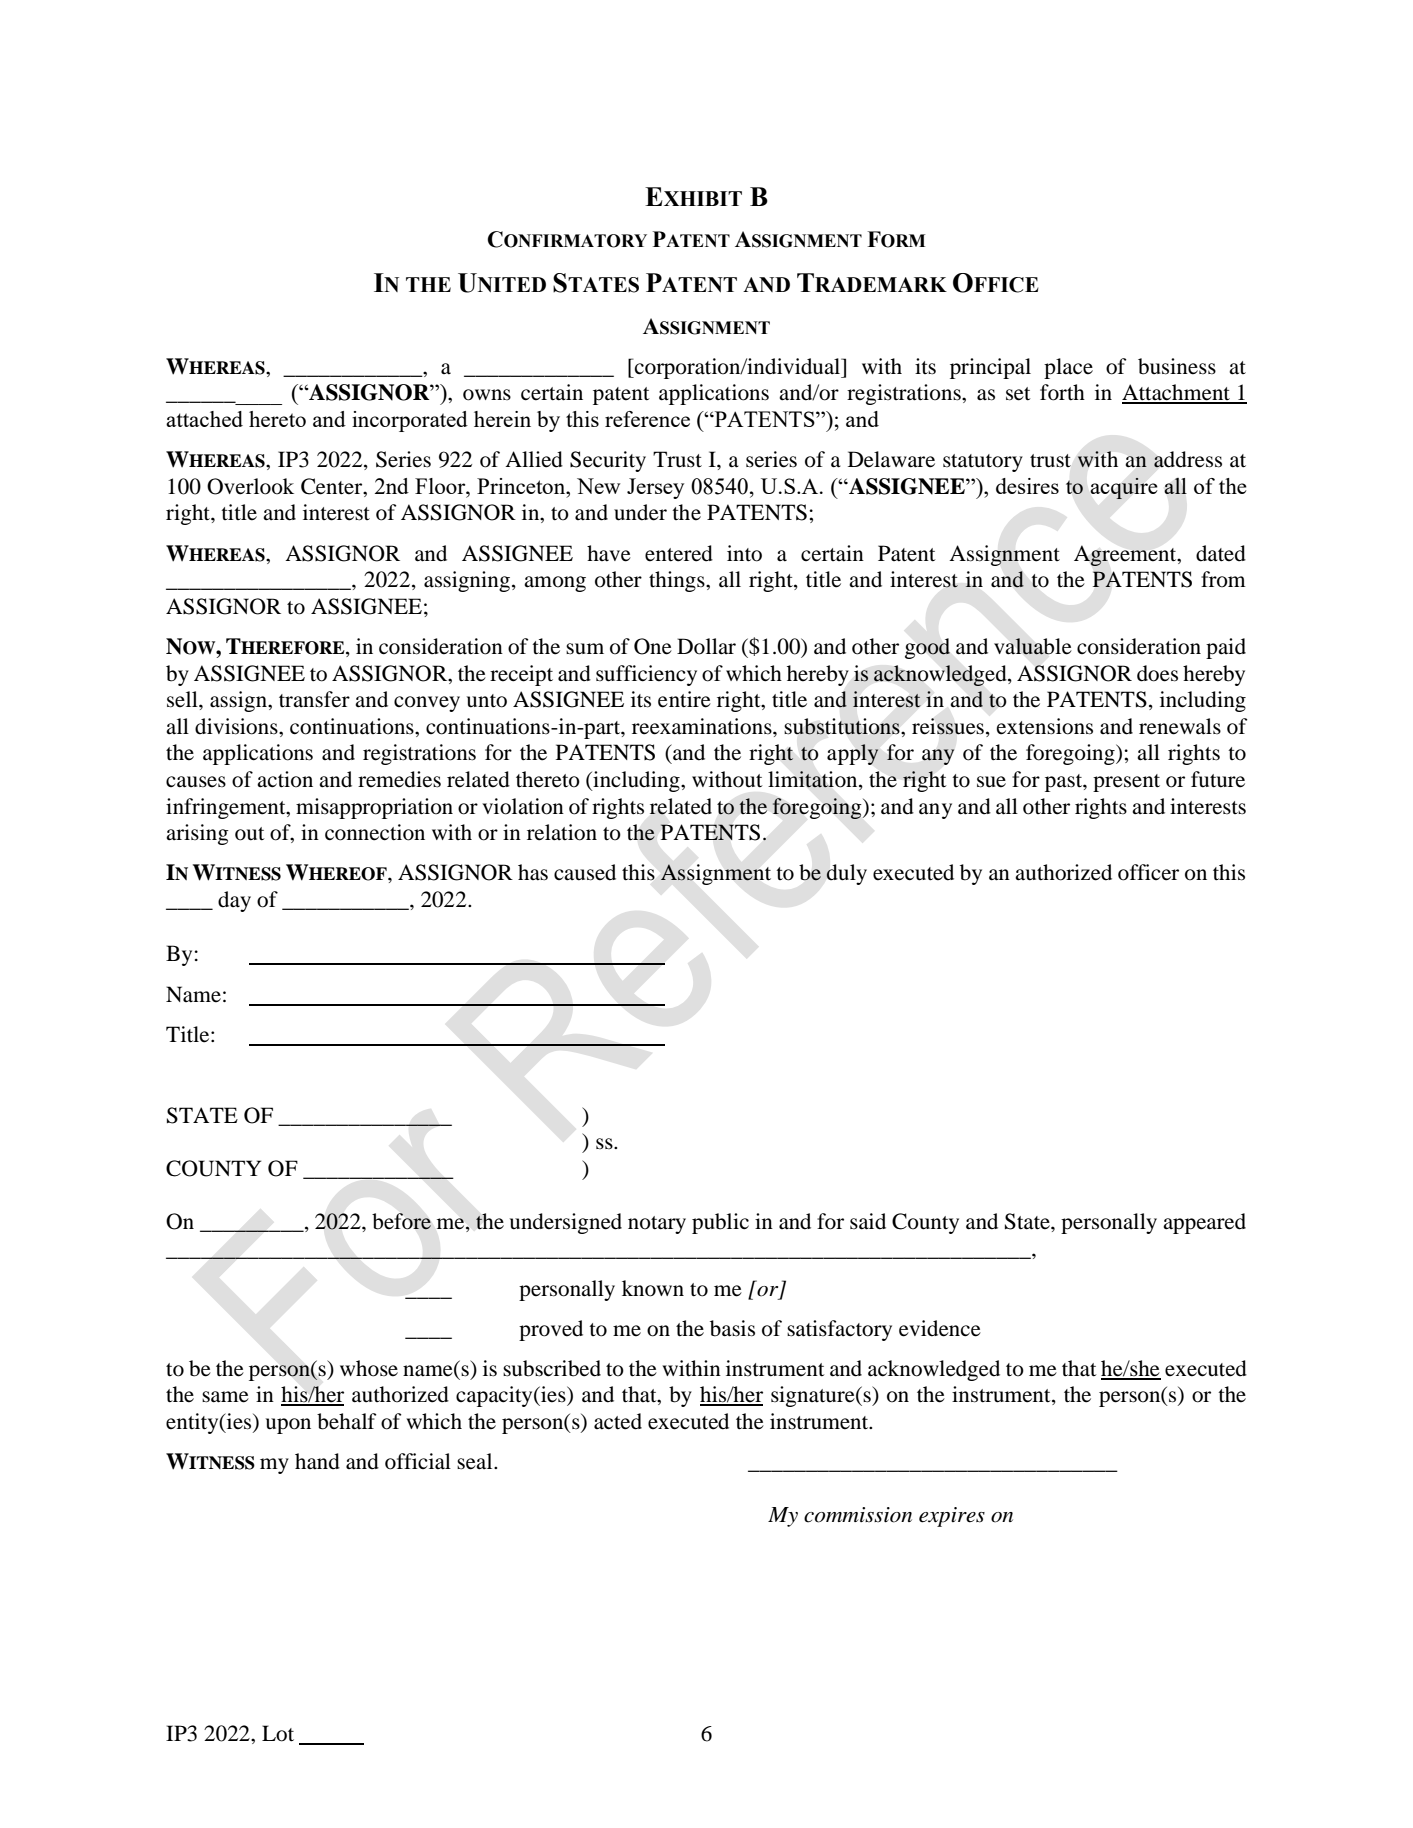 The height and width of the page is (1828, 1413). I want to click on incorporated, so click(410, 421).
